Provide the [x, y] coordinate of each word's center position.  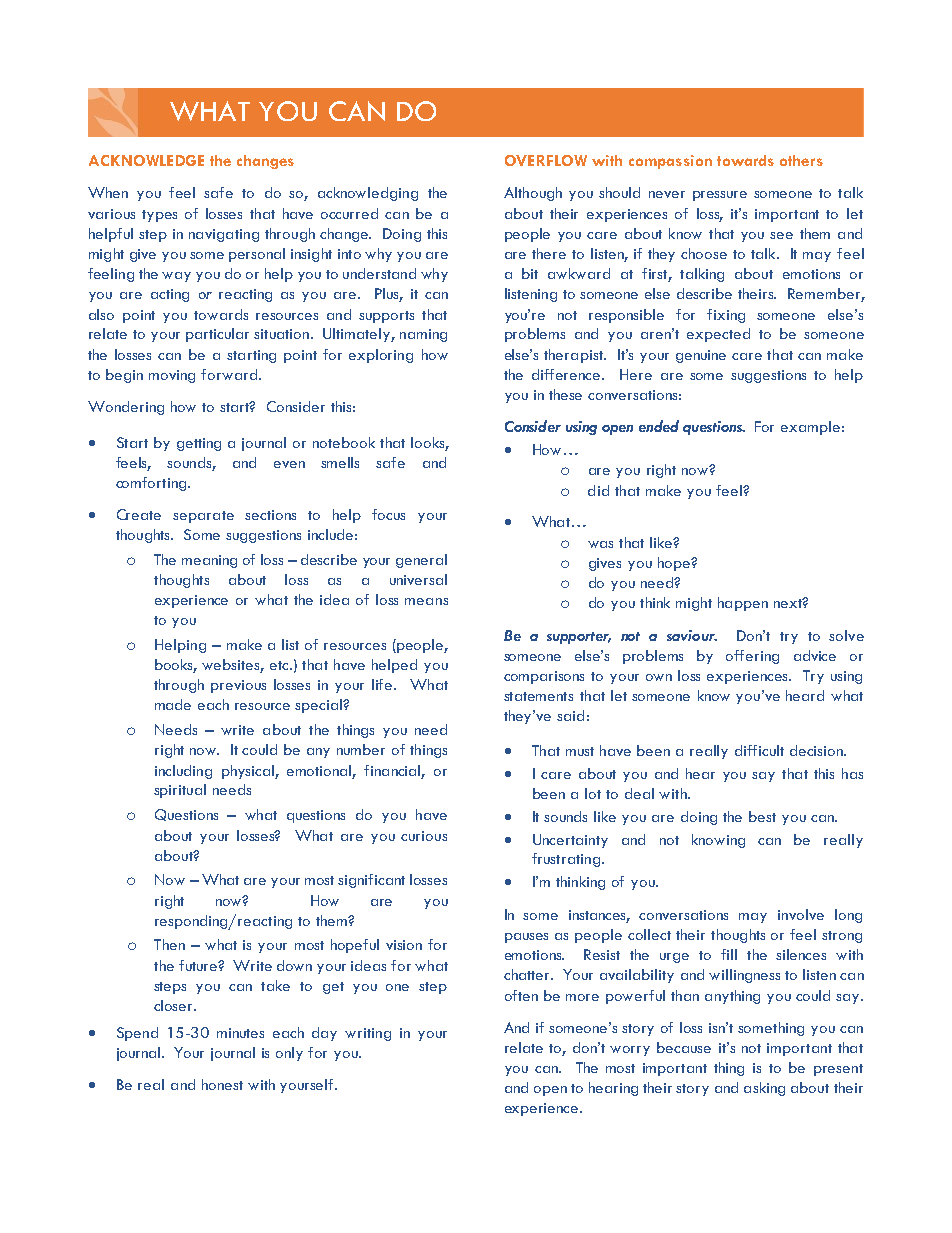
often [521, 995]
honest [222, 1084]
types [159, 216]
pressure [720, 196]
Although [533, 194]
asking [764, 1089]
